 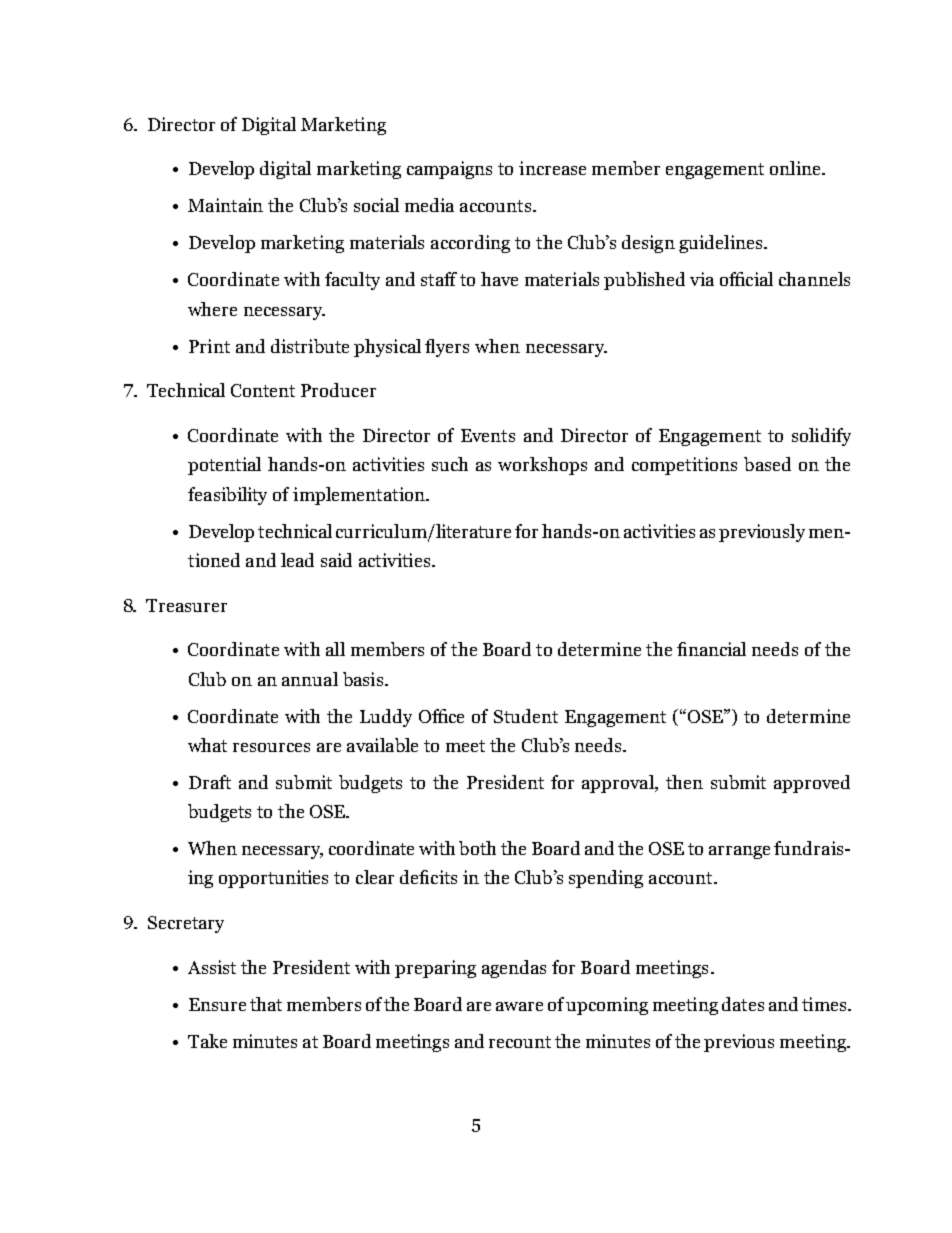 What do you see at coordinates (542, 466) in the image?
I see `workshops` at bounding box center [542, 466].
